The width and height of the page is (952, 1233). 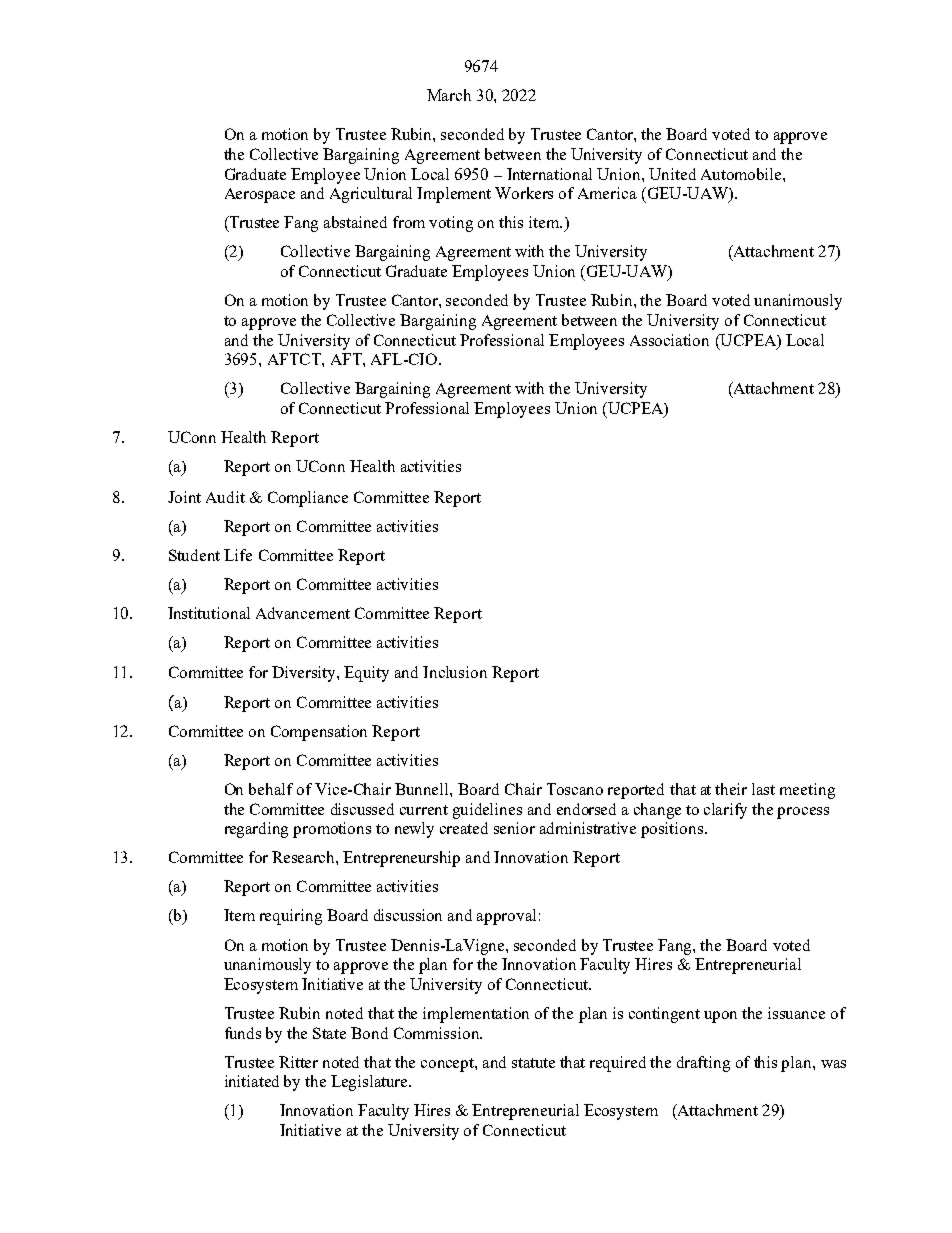 I want to click on guidelines, so click(x=487, y=811).
